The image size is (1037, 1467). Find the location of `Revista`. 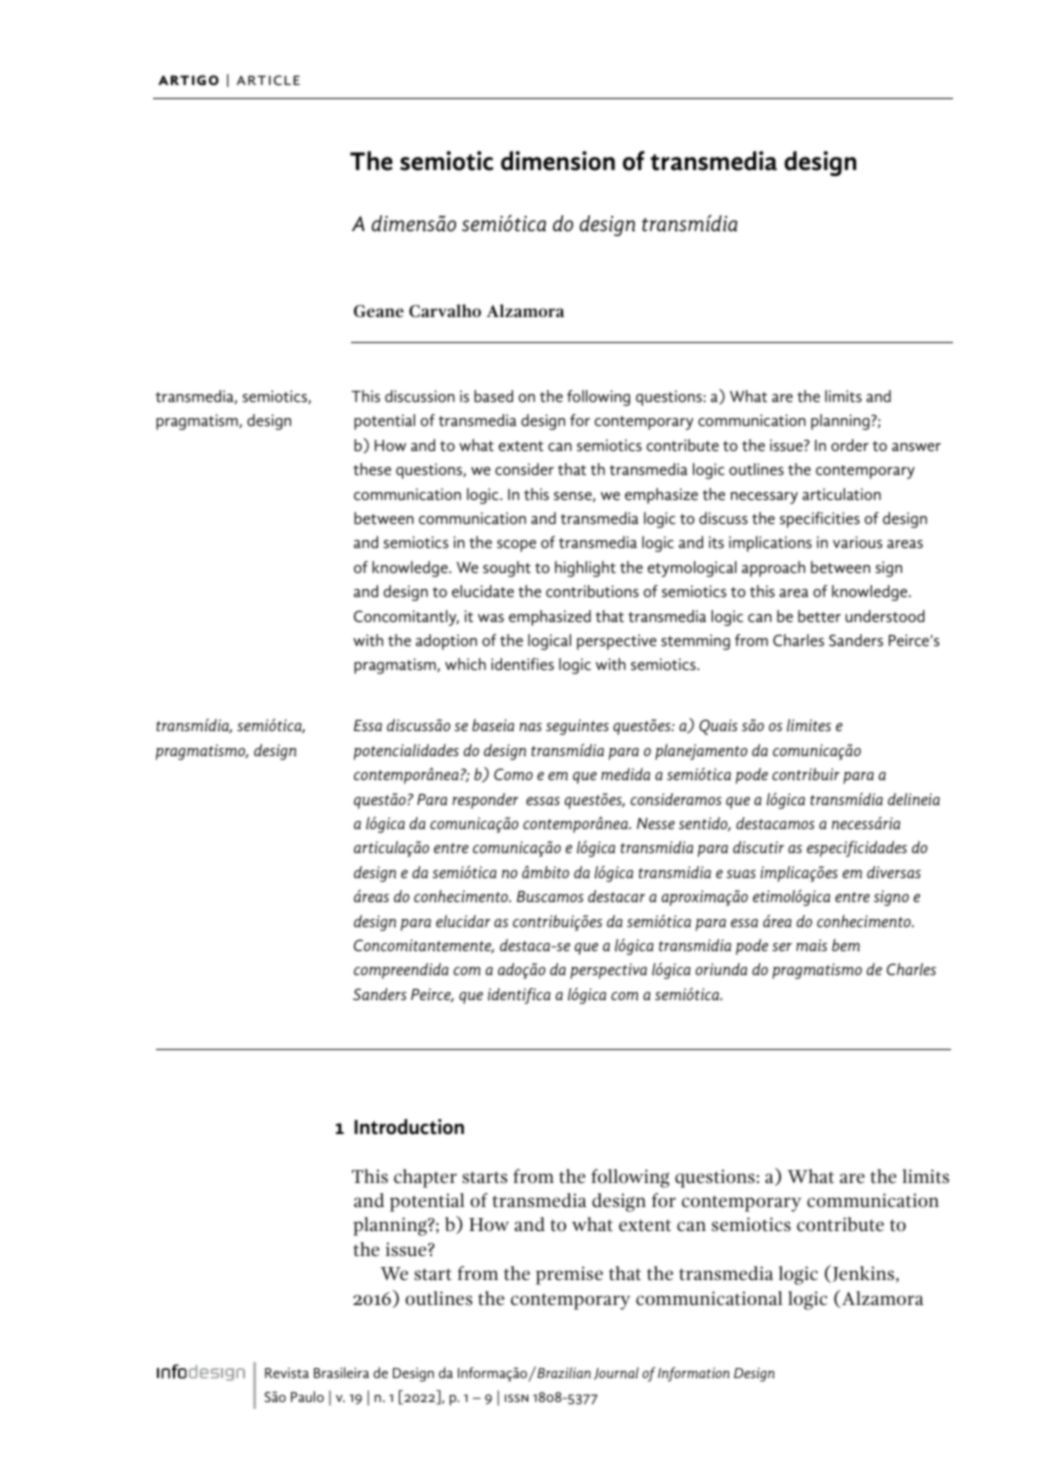

Revista is located at coordinates (287, 1373).
